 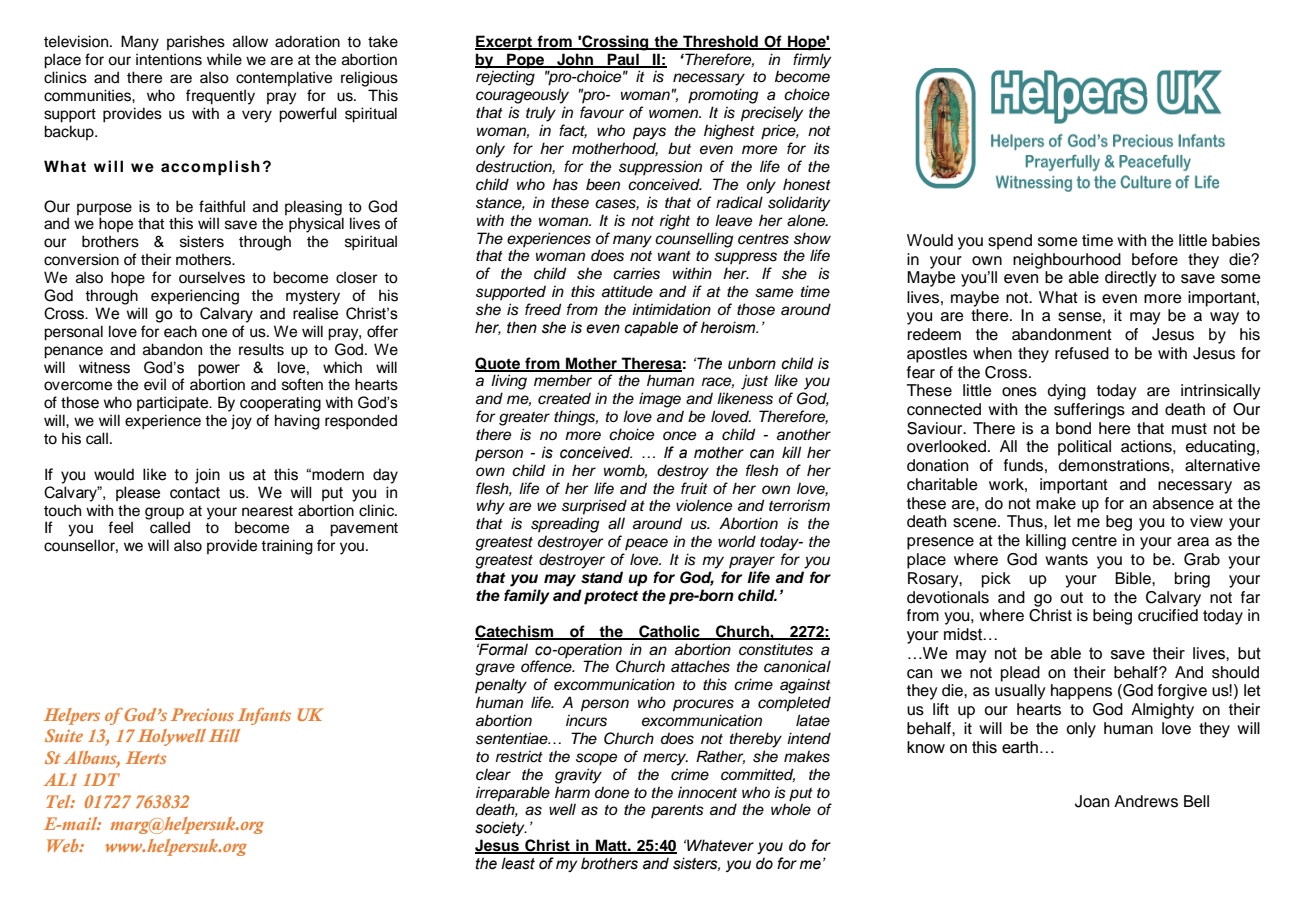 I want to click on intimidation, so click(x=671, y=309).
